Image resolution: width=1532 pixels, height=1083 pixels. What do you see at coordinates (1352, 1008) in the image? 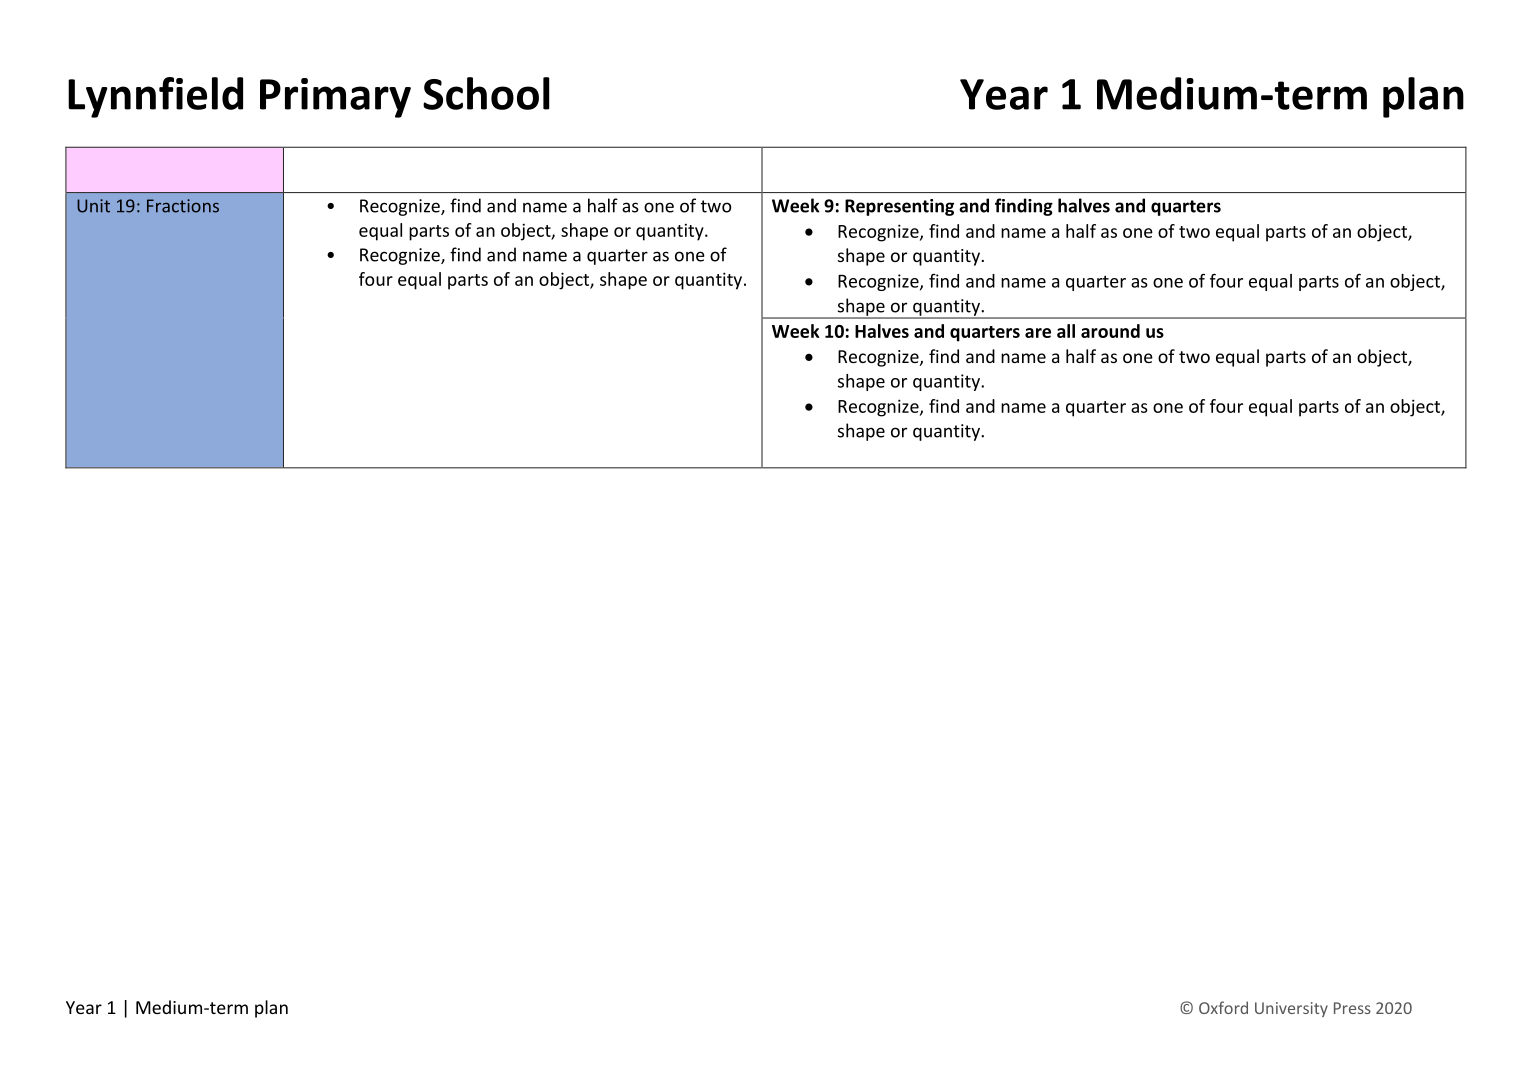
I see `Press` at bounding box center [1352, 1008].
